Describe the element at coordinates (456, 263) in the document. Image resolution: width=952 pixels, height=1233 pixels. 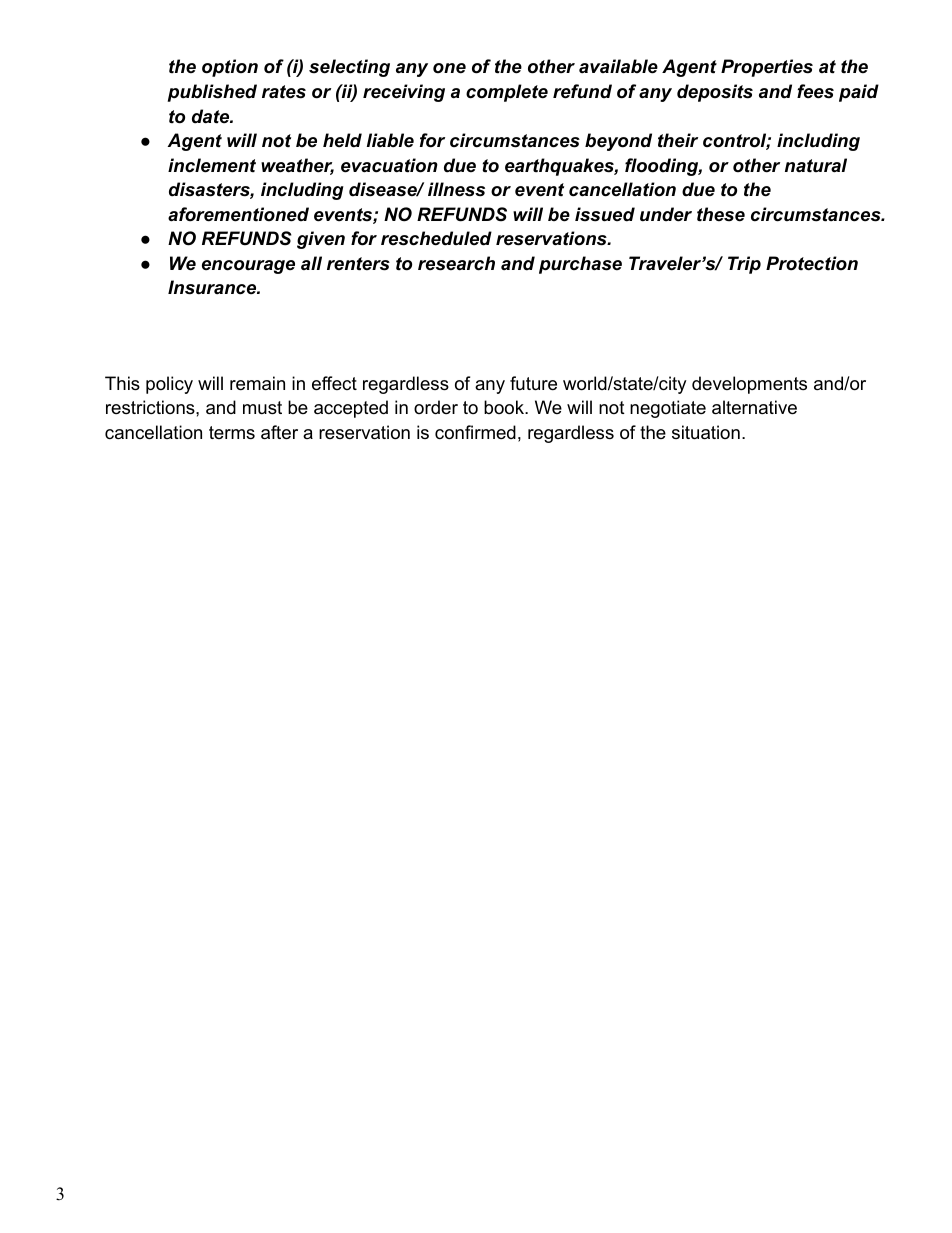
I see `research` at that location.
